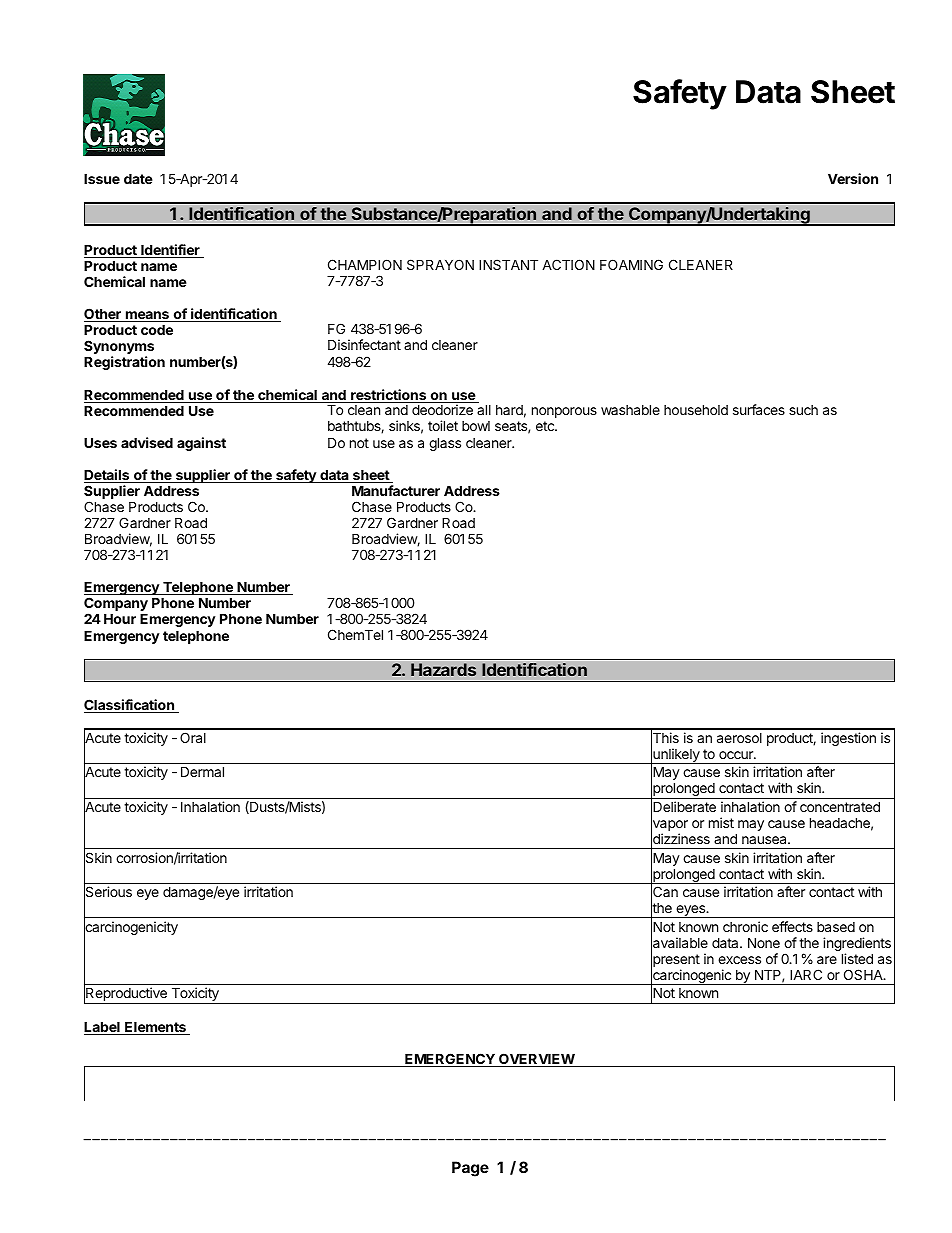 The height and width of the screenshot is (1233, 952). What do you see at coordinates (853, 178) in the screenshot?
I see `Version` at bounding box center [853, 178].
